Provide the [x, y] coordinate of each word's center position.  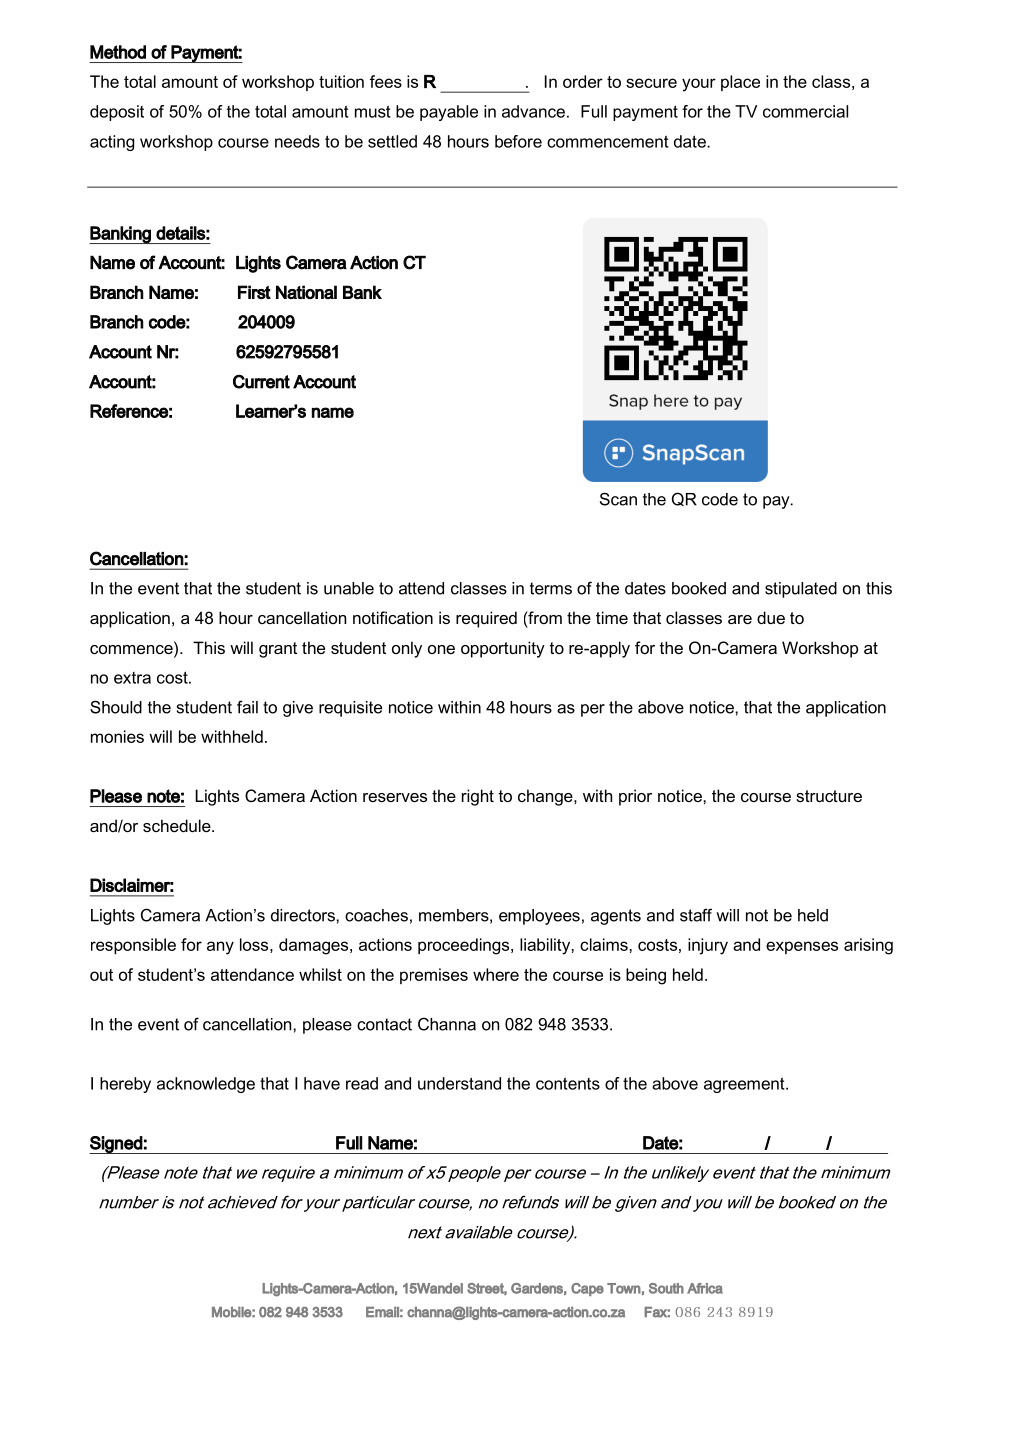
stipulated [801, 590]
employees [539, 917]
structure [829, 796]
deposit [117, 113]
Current [261, 381]
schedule [178, 825]
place [740, 83]
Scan [618, 499]
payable [449, 113]
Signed [116, 1145]
